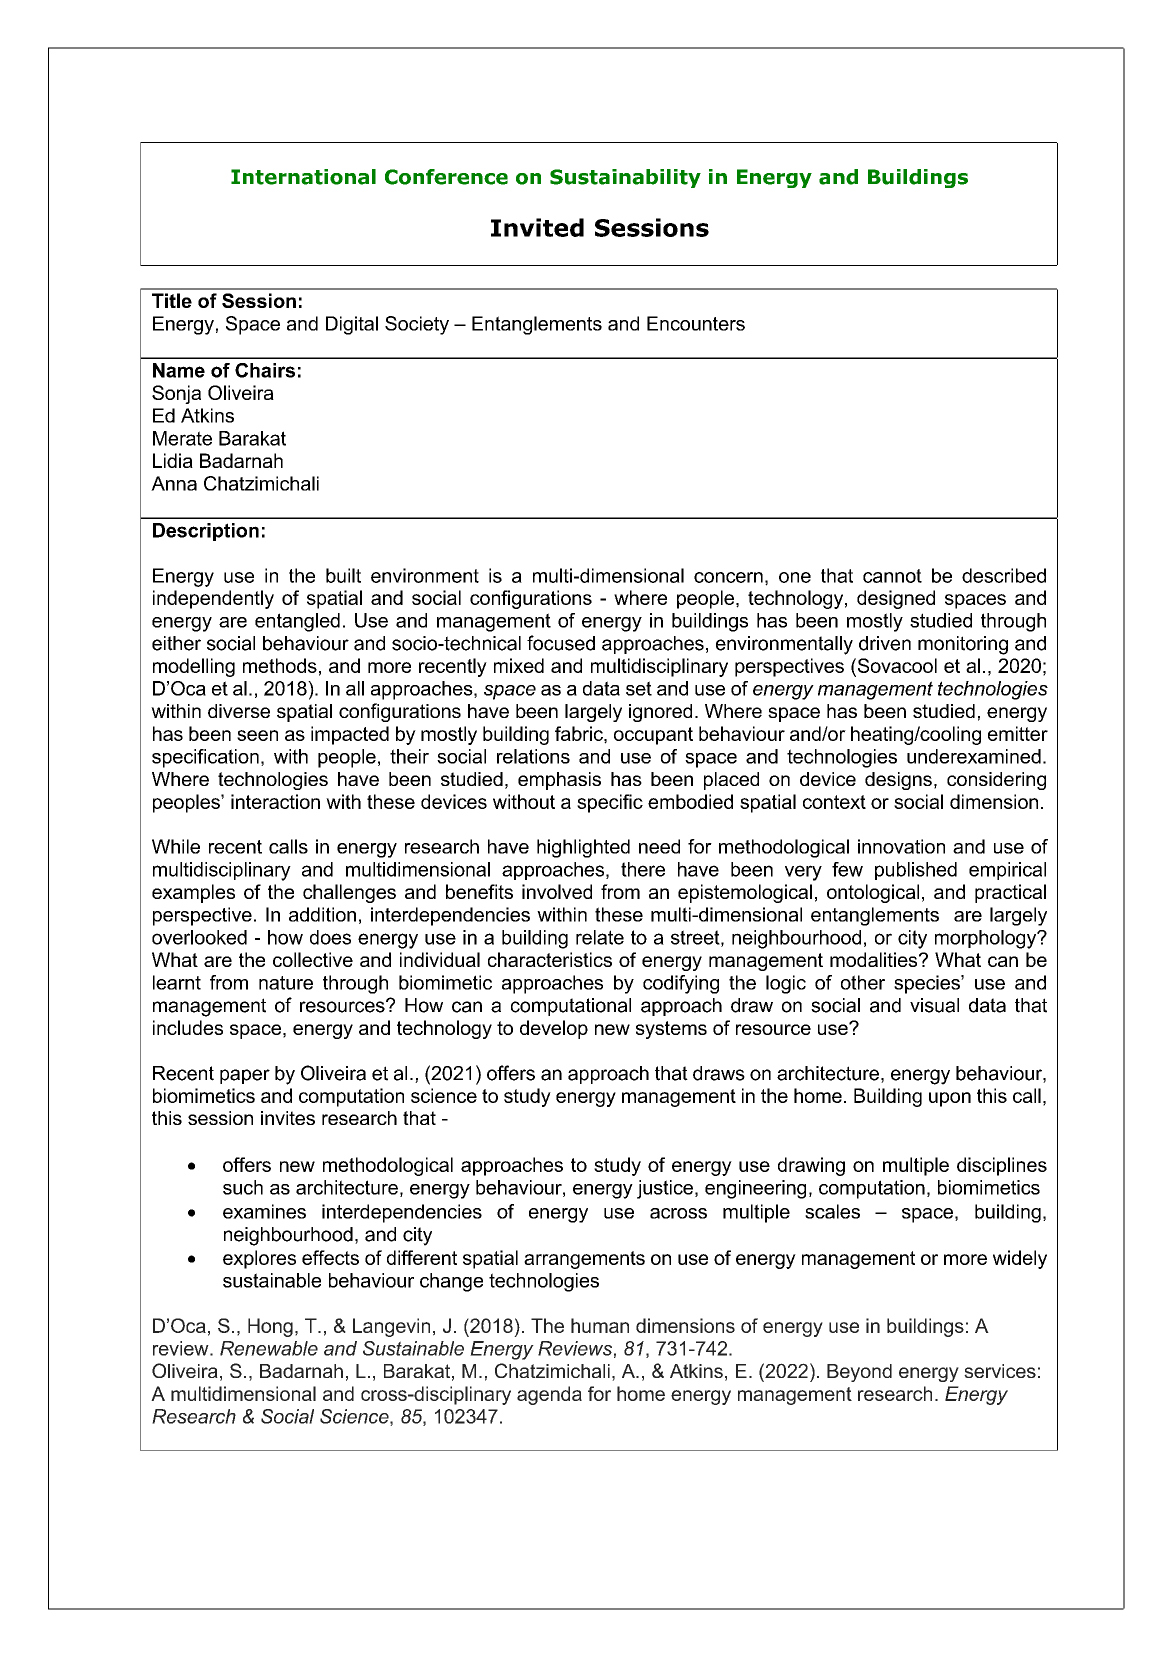  I want to click on International, so click(303, 177).
